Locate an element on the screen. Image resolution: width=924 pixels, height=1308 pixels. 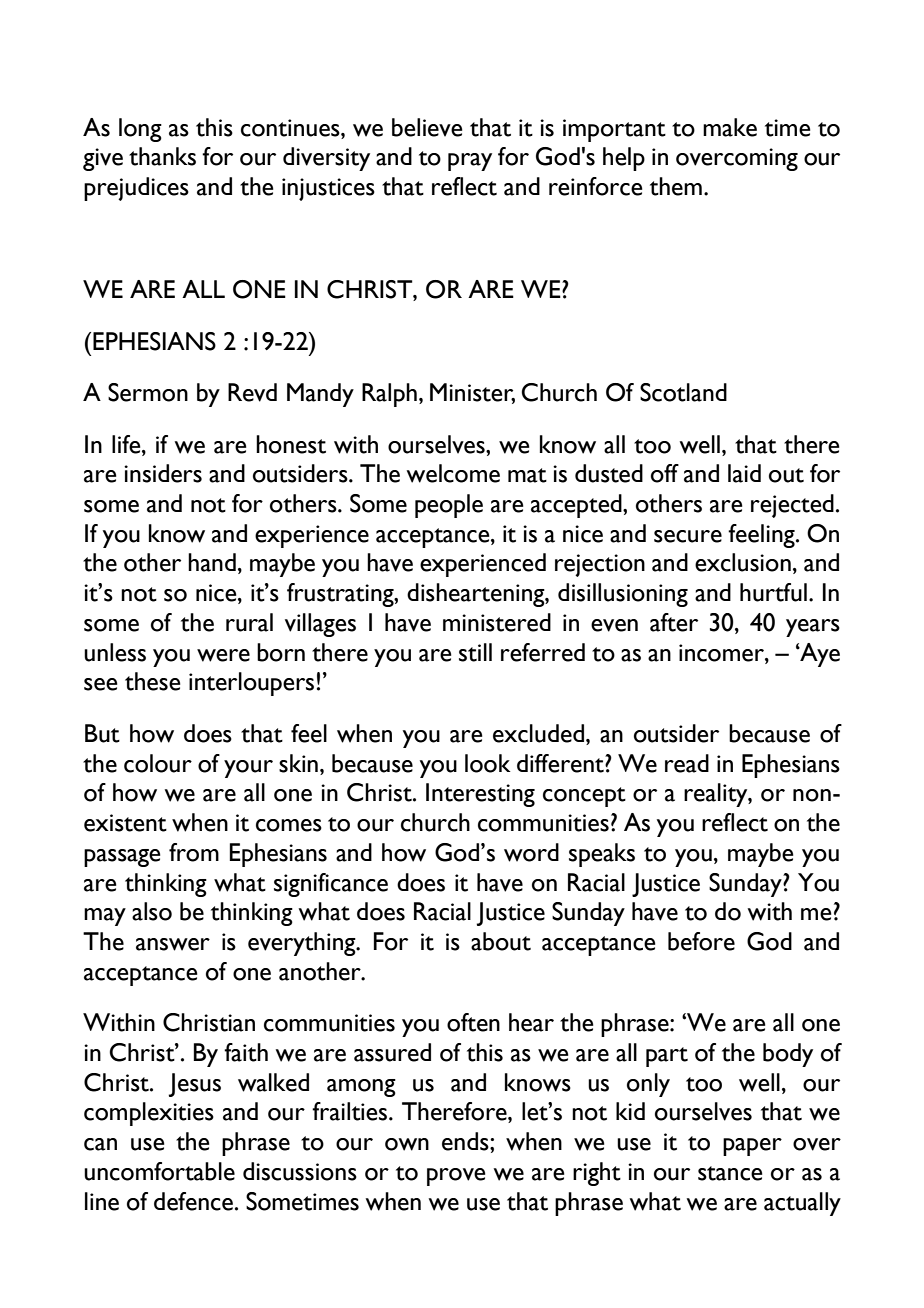
stance is located at coordinates (730, 1173).
